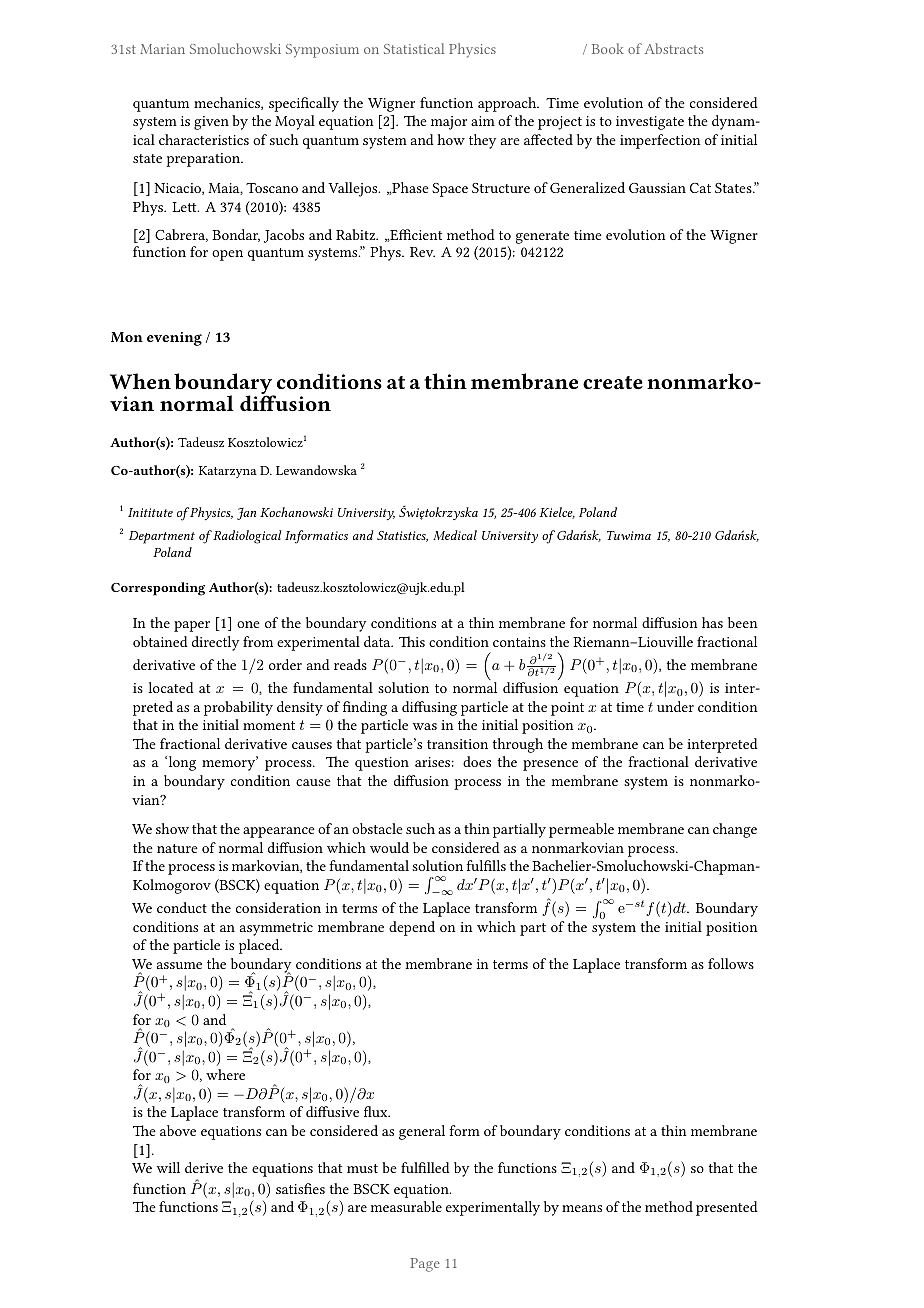 The height and width of the page is (1308, 924). What do you see at coordinates (229, 765) in the page?
I see `memory` at bounding box center [229, 765].
